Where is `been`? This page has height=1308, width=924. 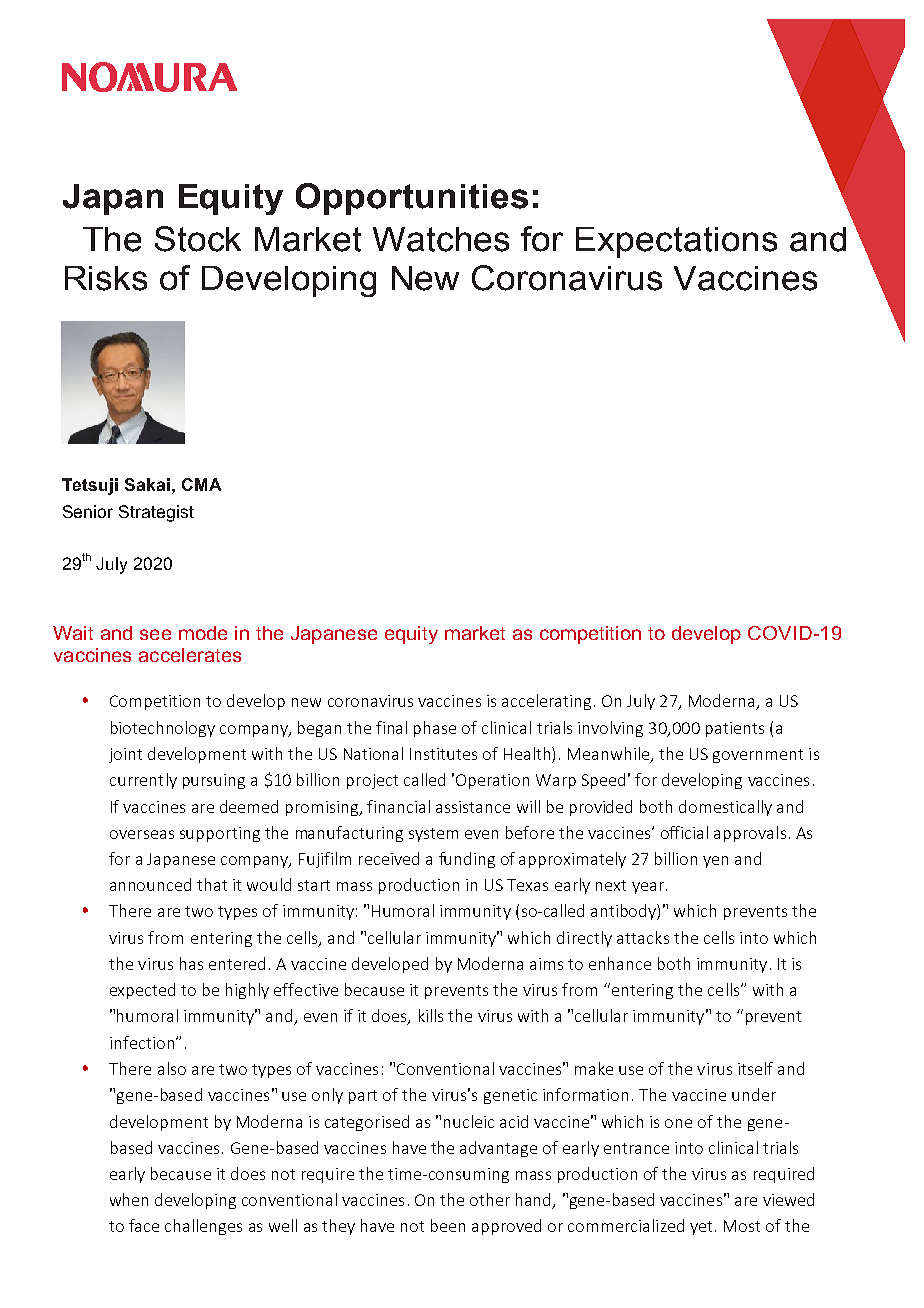 been is located at coordinates (448, 1225).
